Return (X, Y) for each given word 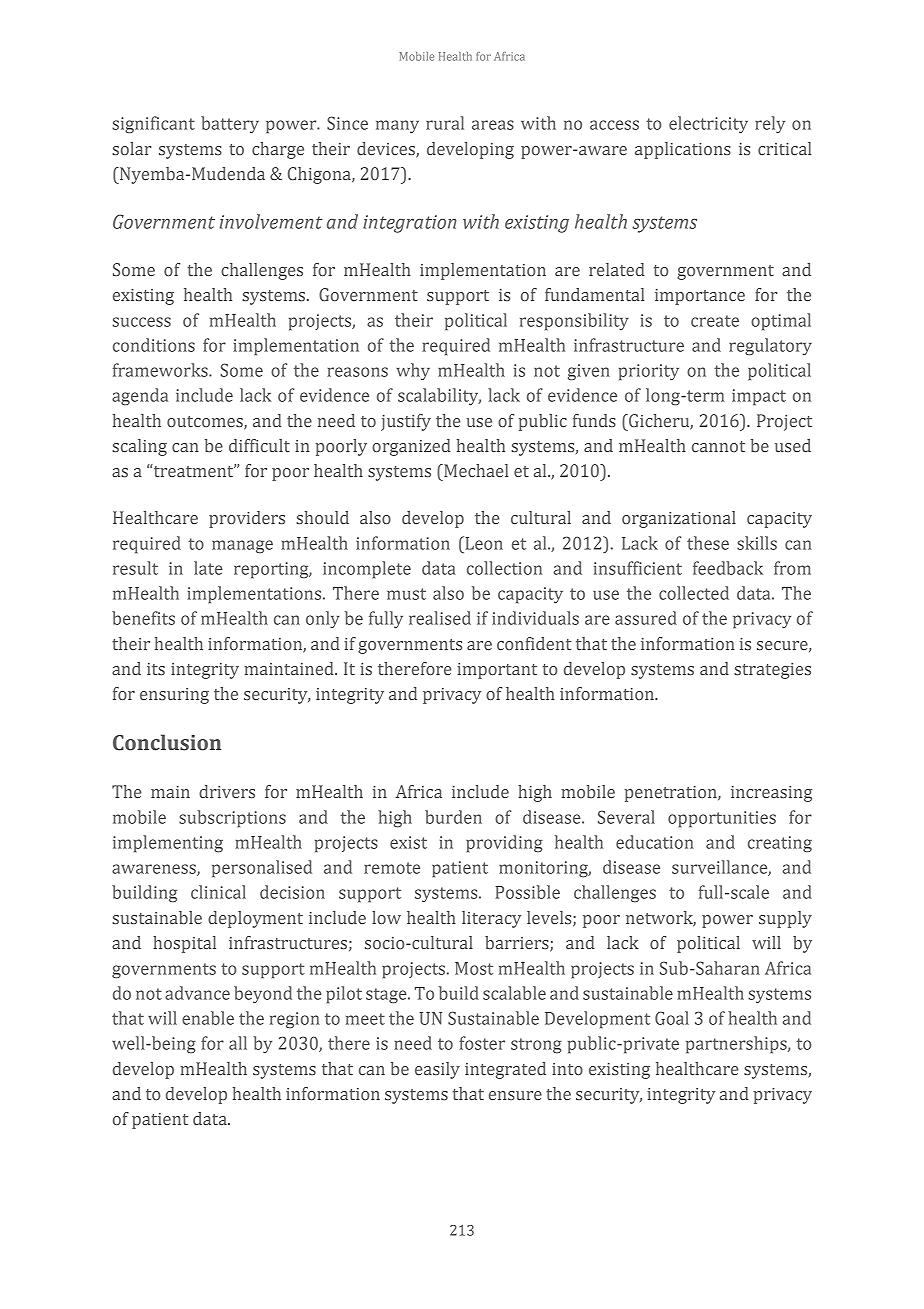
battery (230, 124)
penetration (671, 794)
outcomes (206, 422)
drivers (227, 791)
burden (453, 817)
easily (437, 1070)
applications (683, 150)
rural (445, 123)
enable (208, 1018)
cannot (718, 446)
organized (411, 447)
